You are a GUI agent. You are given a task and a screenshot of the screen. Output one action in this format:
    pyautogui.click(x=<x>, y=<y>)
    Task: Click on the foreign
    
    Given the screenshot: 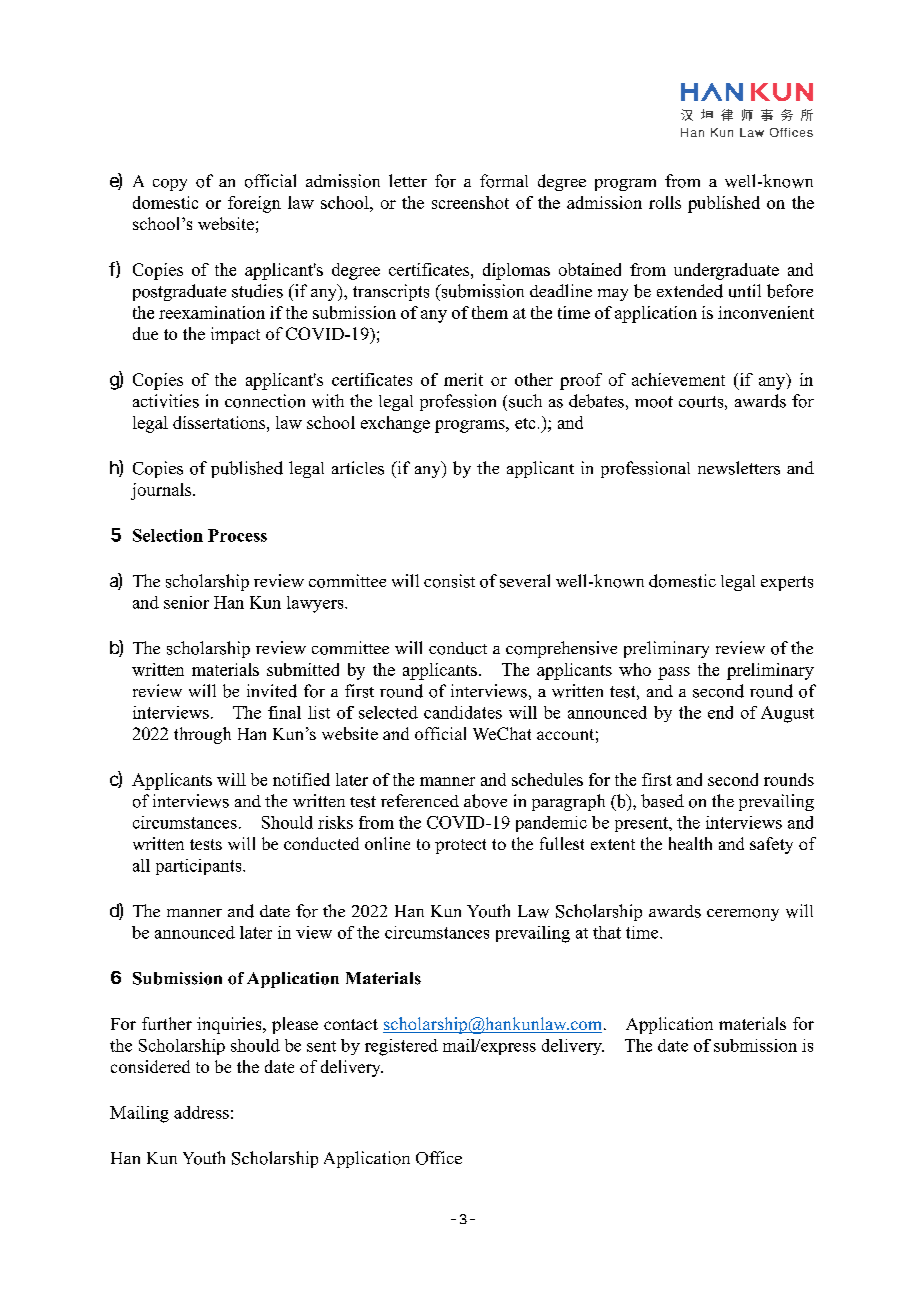 What is the action you would take?
    pyautogui.click(x=254, y=204)
